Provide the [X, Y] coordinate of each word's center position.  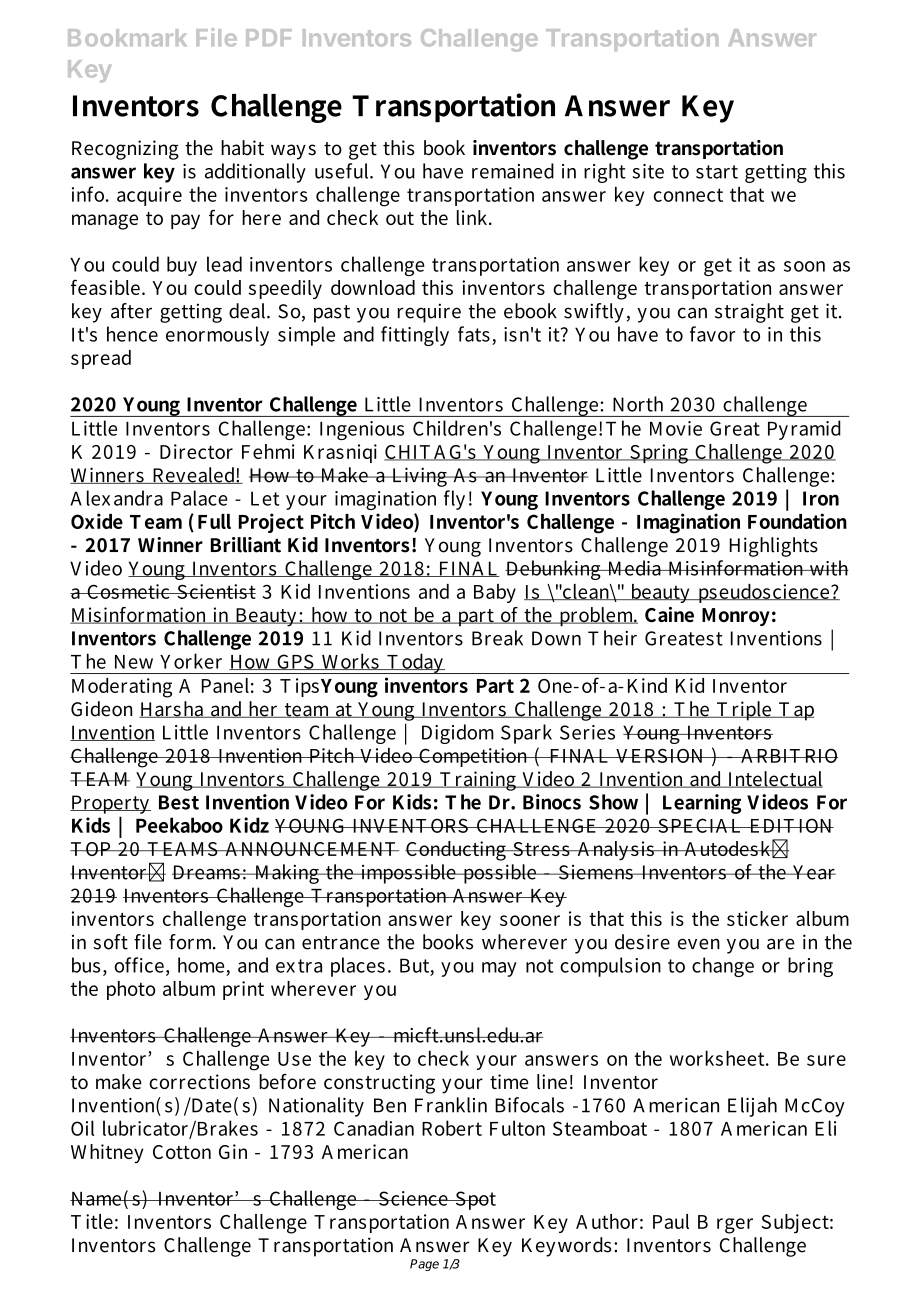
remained [513, 171]
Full [214, 521]
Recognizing [125, 150]
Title [92, 1221]
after [131, 311]
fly [454, 500]
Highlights [774, 547]
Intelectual [774, 779]
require [429, 313]
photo [131, 990]
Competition [474, 757]
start [717, 172]
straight [749, 313]
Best [179, 802]
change [723, 967]
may [499, 969]
